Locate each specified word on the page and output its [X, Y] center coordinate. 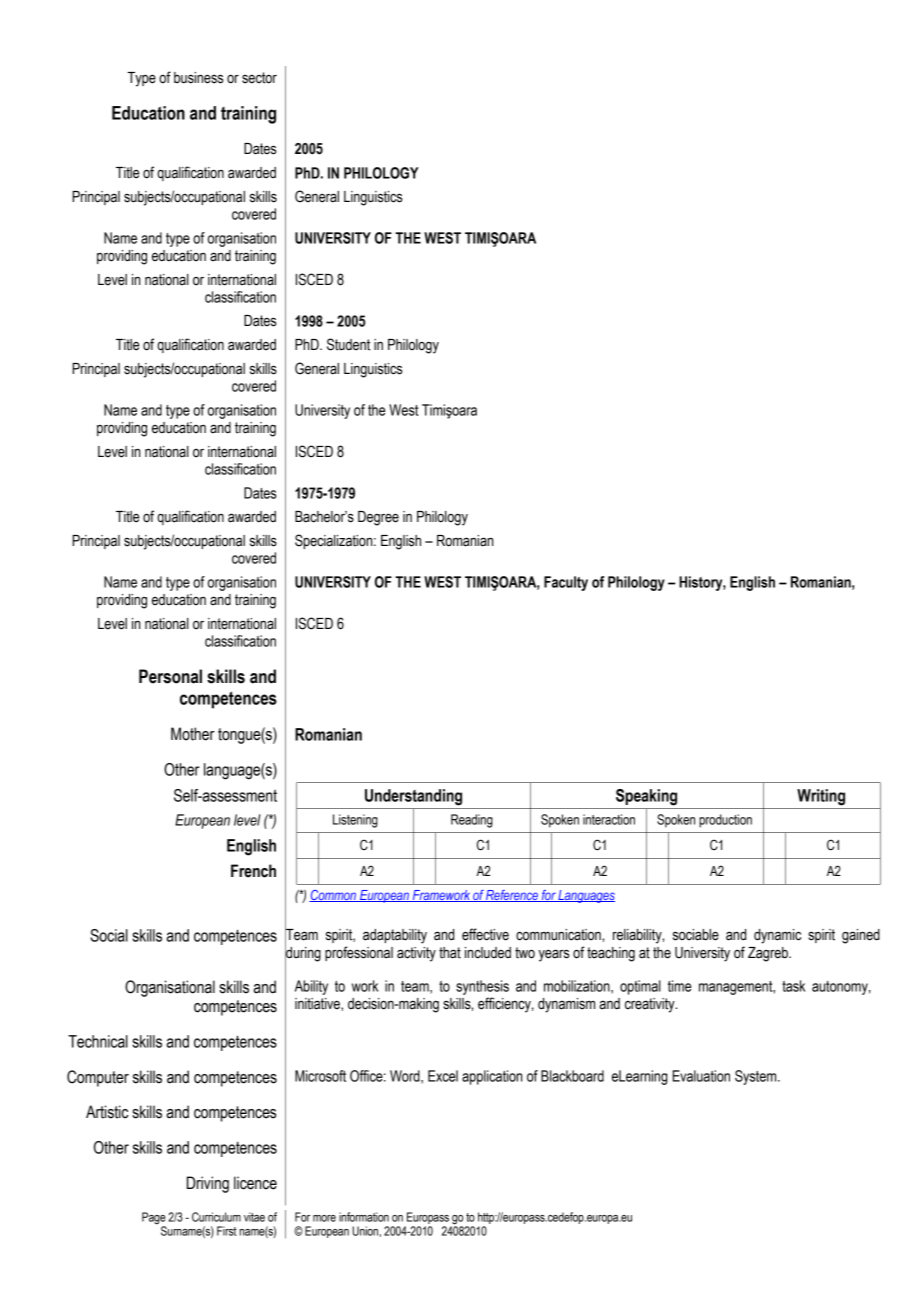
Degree [378, 518]
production [725, 821]
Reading [472, 821]
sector [259, 78]
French [253, 871]
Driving [208, 1184]
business [199, 78]
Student [348, 344]
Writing [821, 797]
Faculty [566, 583]
